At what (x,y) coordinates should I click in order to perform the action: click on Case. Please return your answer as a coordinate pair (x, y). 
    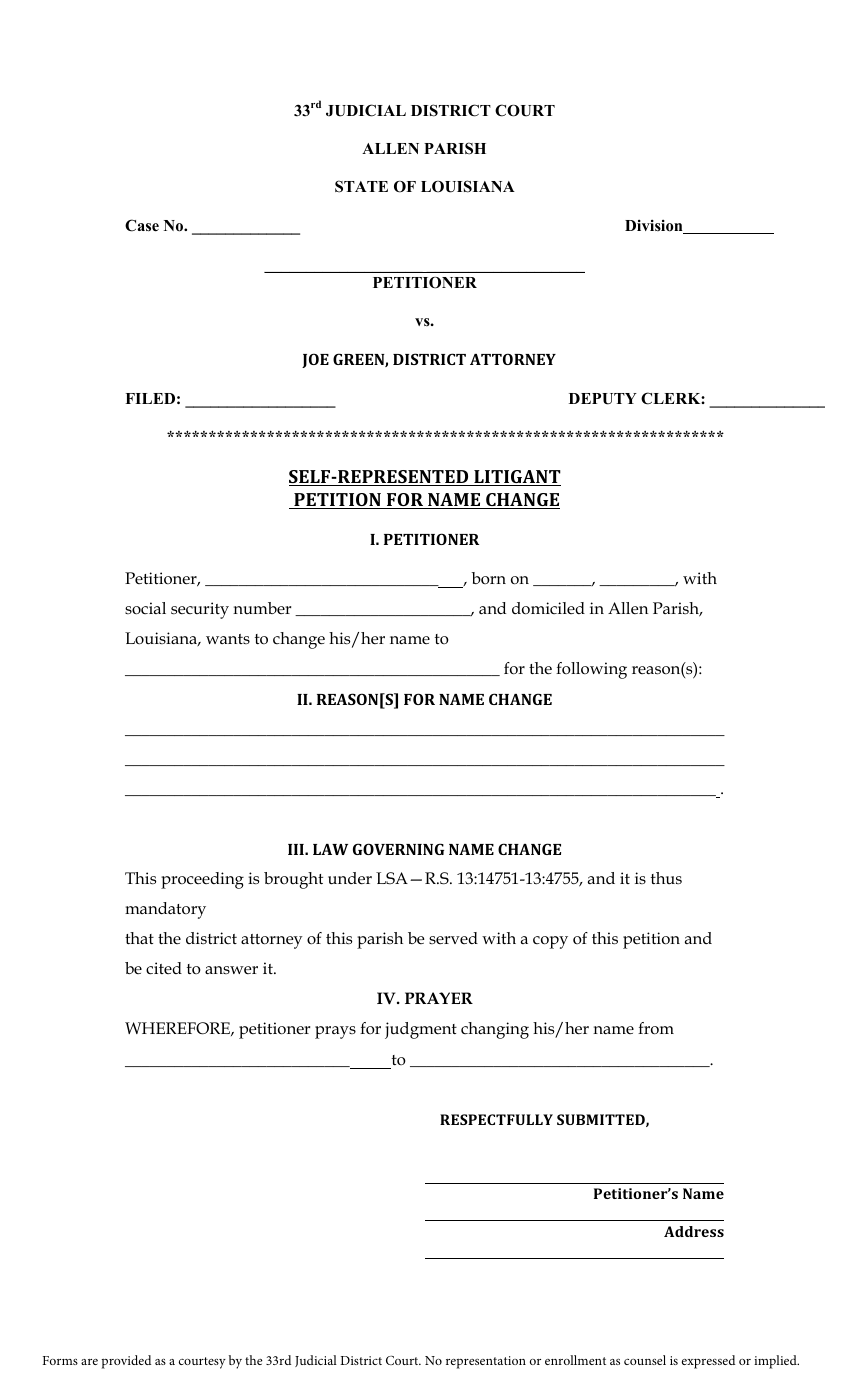
    Looking at the image, I should click on (142, 225).
